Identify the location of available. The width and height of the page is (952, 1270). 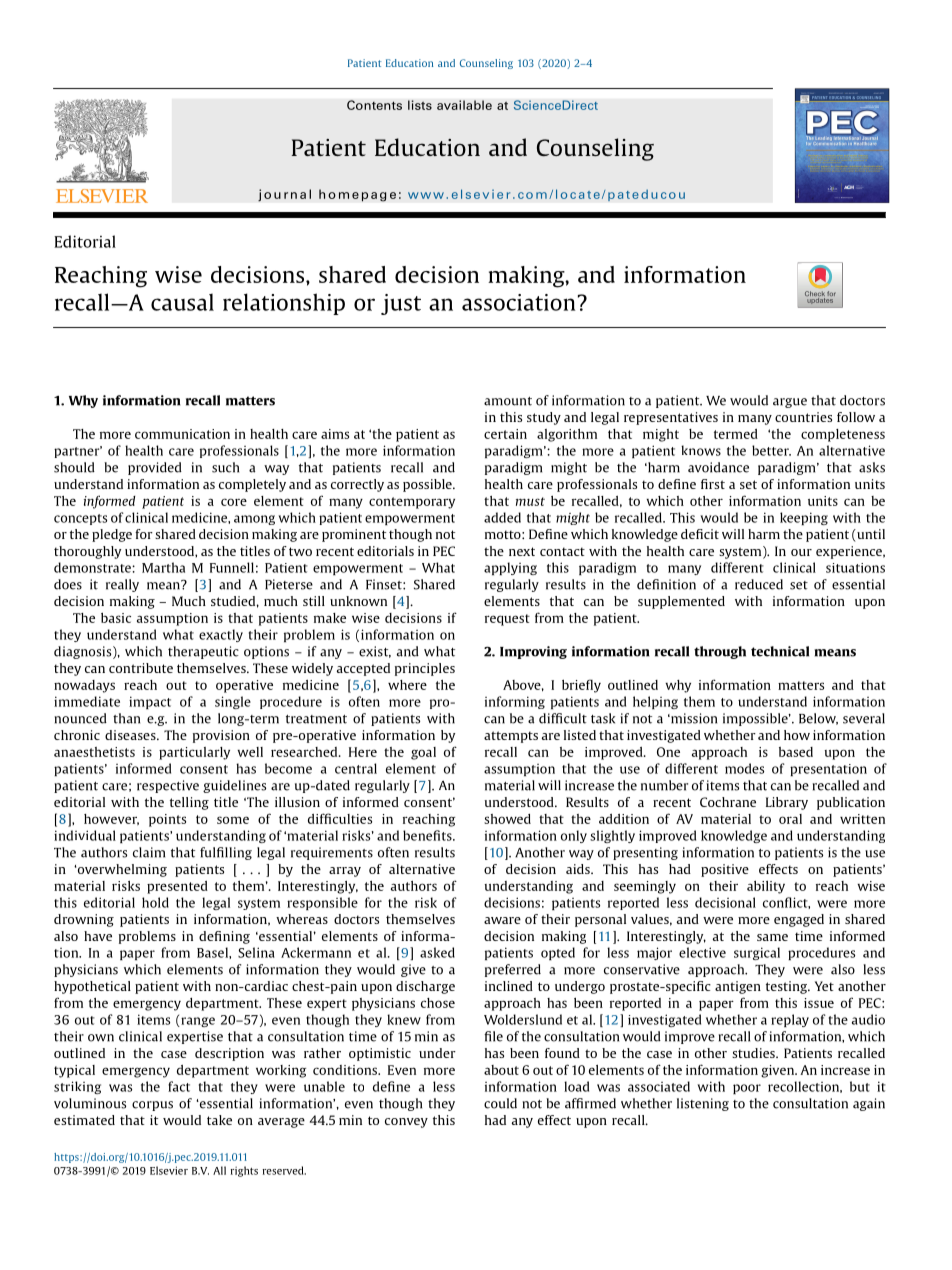
(464, 105).
